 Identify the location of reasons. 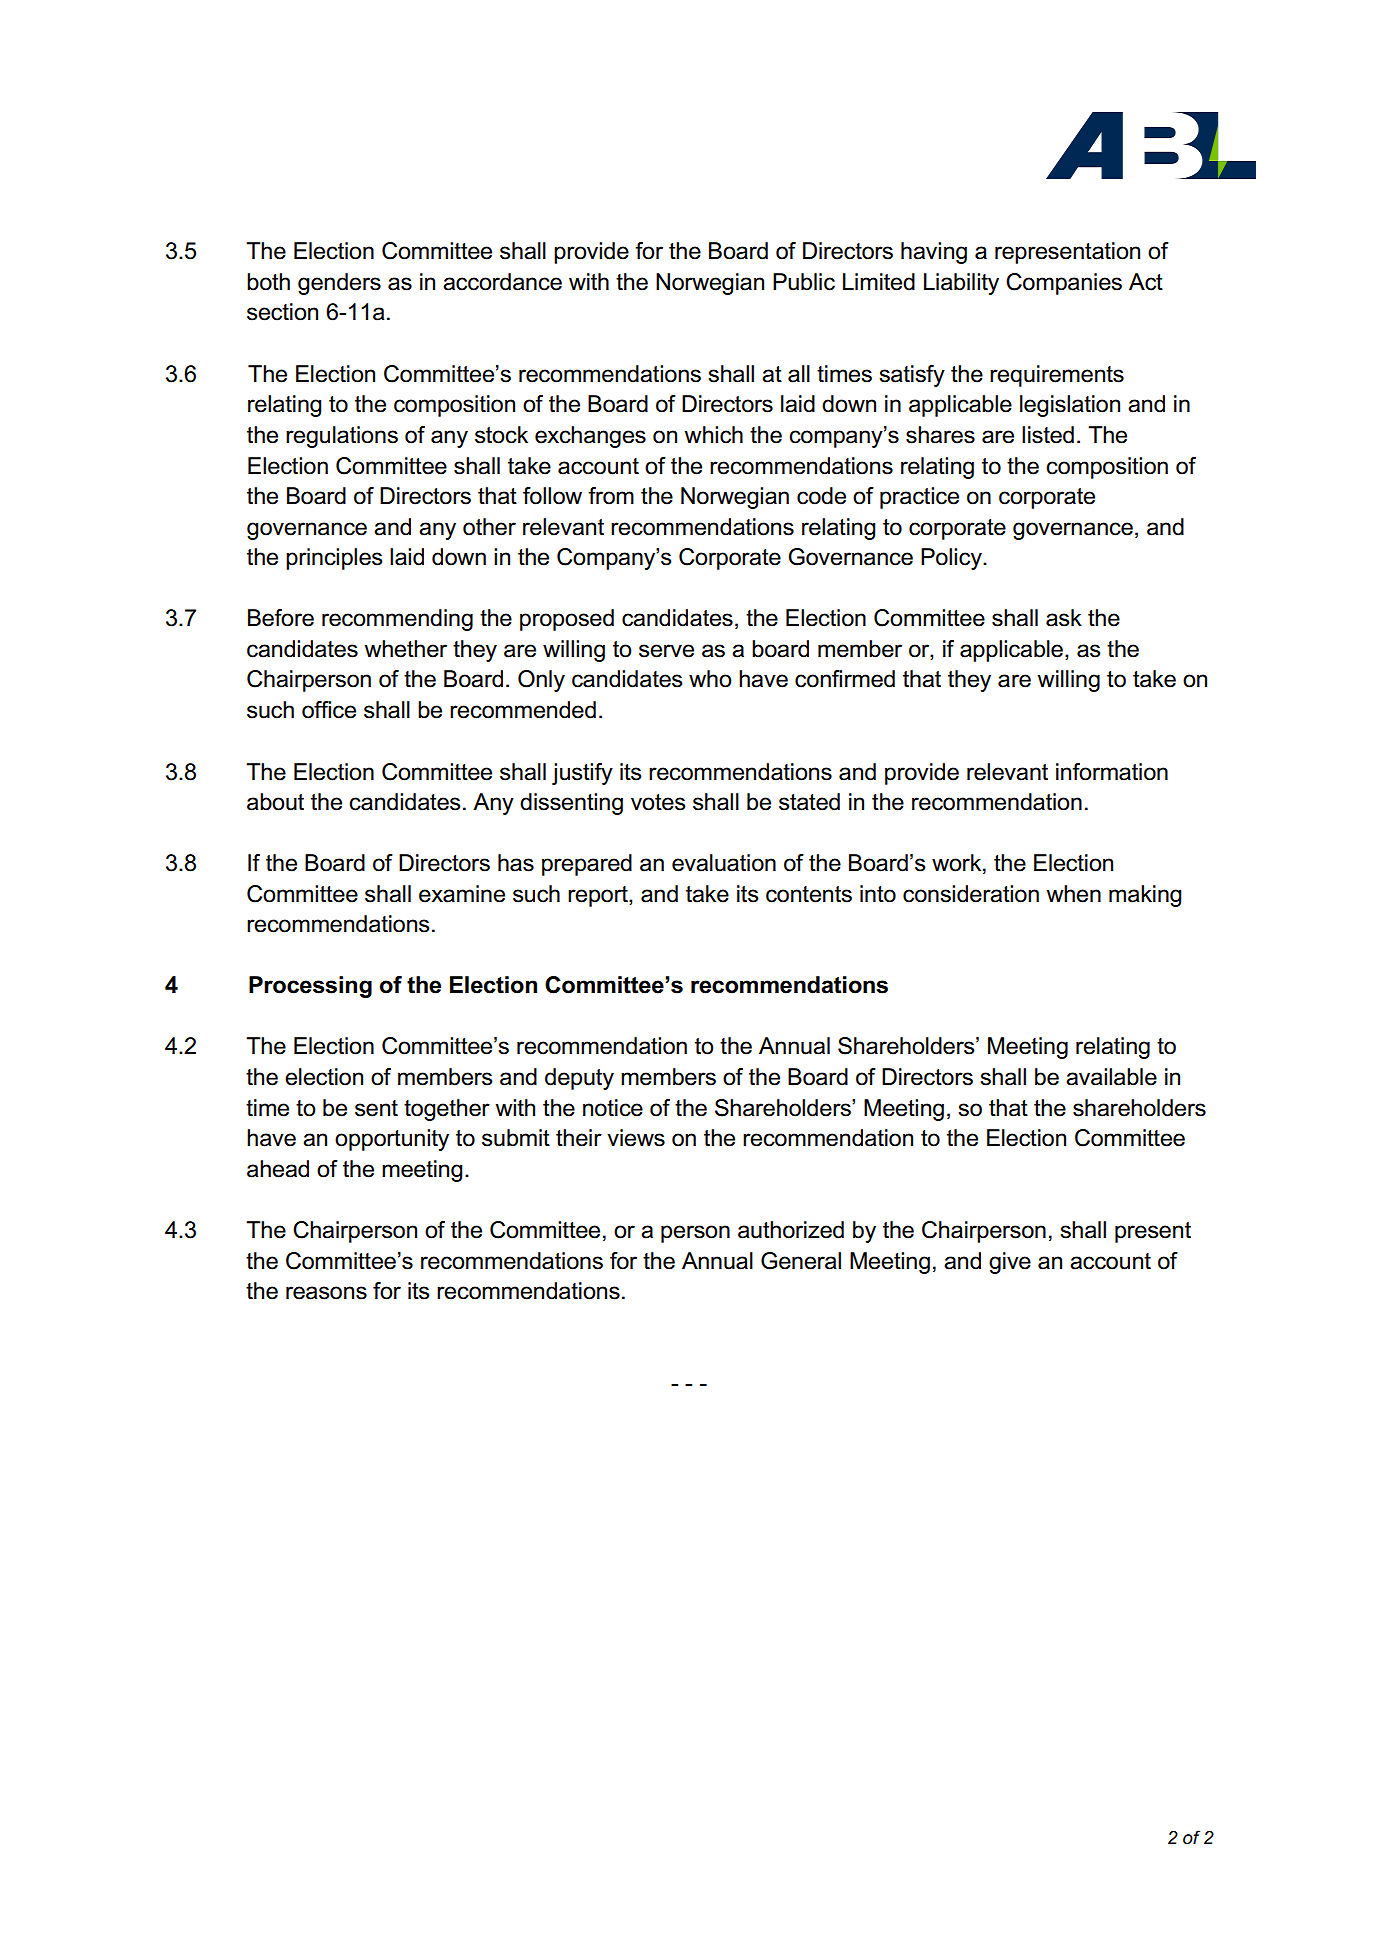
(326, 1293).
